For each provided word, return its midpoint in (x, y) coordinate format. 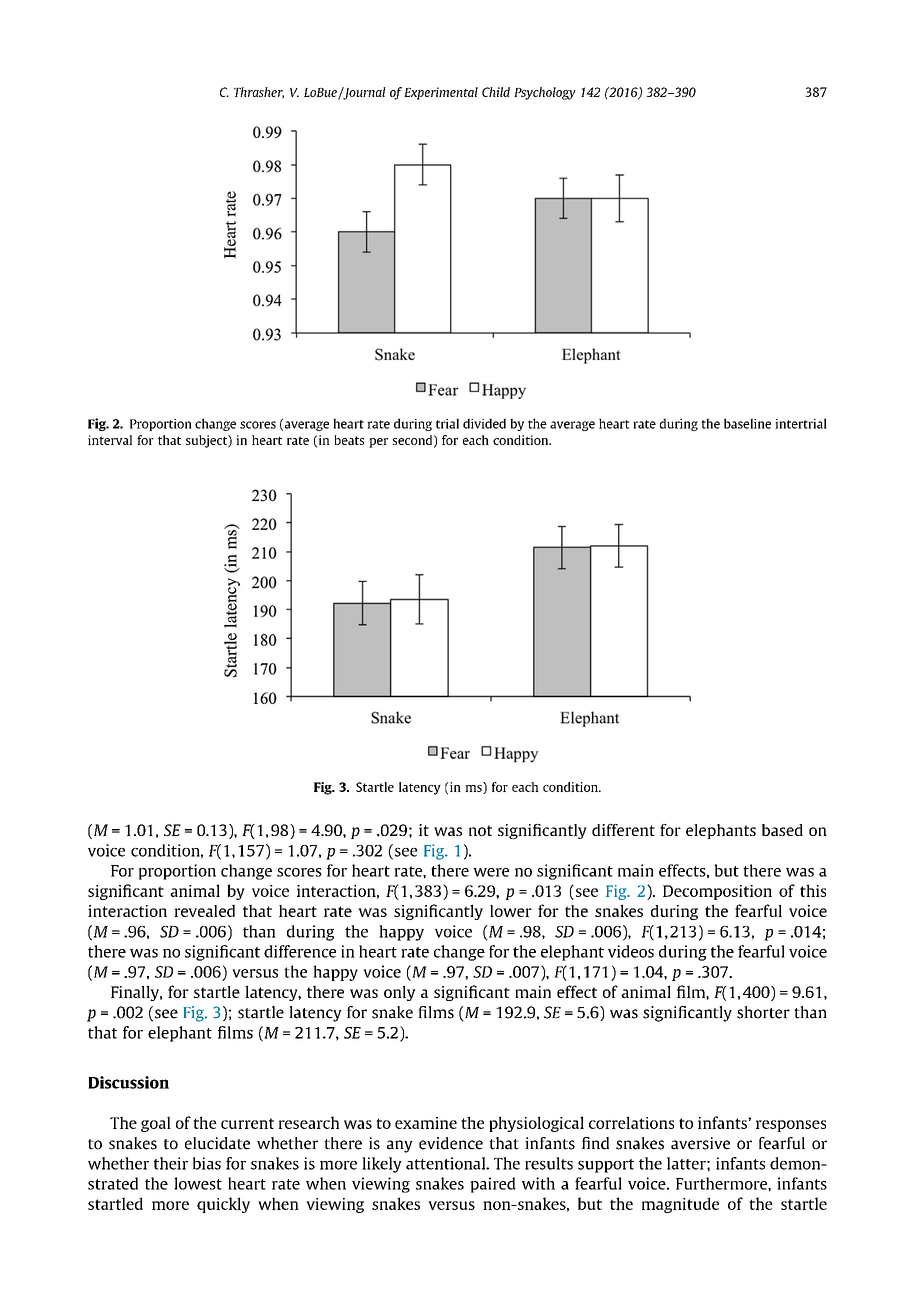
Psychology (544, 93)
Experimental (441, 93)
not (480, 830)
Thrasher (259, 93)
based (782, 830)
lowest (198, 1183)
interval (110, 440)
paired (493, 1185)
